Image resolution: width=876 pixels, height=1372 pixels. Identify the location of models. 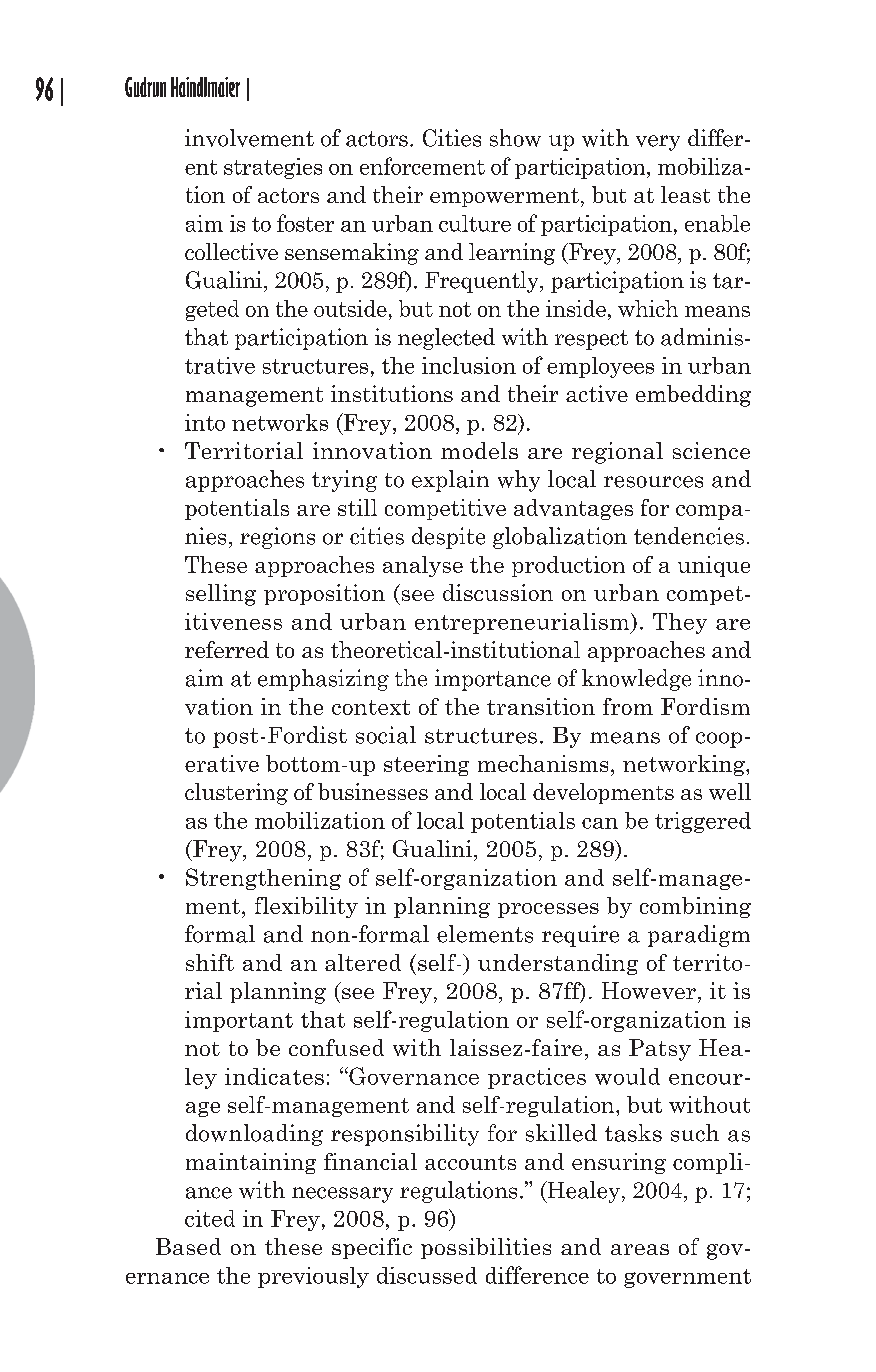
(479, 450).
